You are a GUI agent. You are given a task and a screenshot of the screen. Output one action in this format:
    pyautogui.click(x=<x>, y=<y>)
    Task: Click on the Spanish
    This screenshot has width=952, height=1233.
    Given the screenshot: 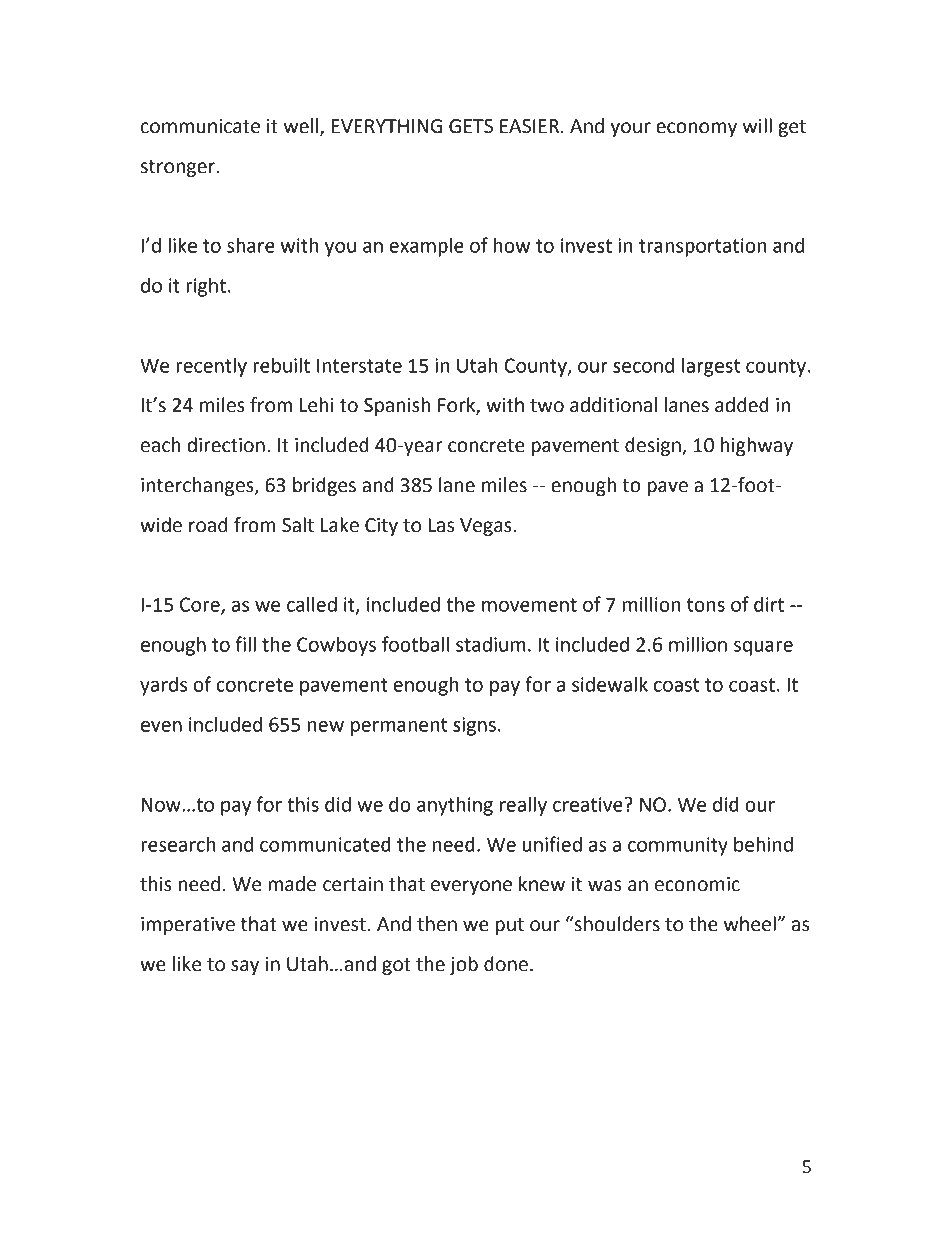 What is the action you would take?
    pyautogui.click(x=397, y=406)
